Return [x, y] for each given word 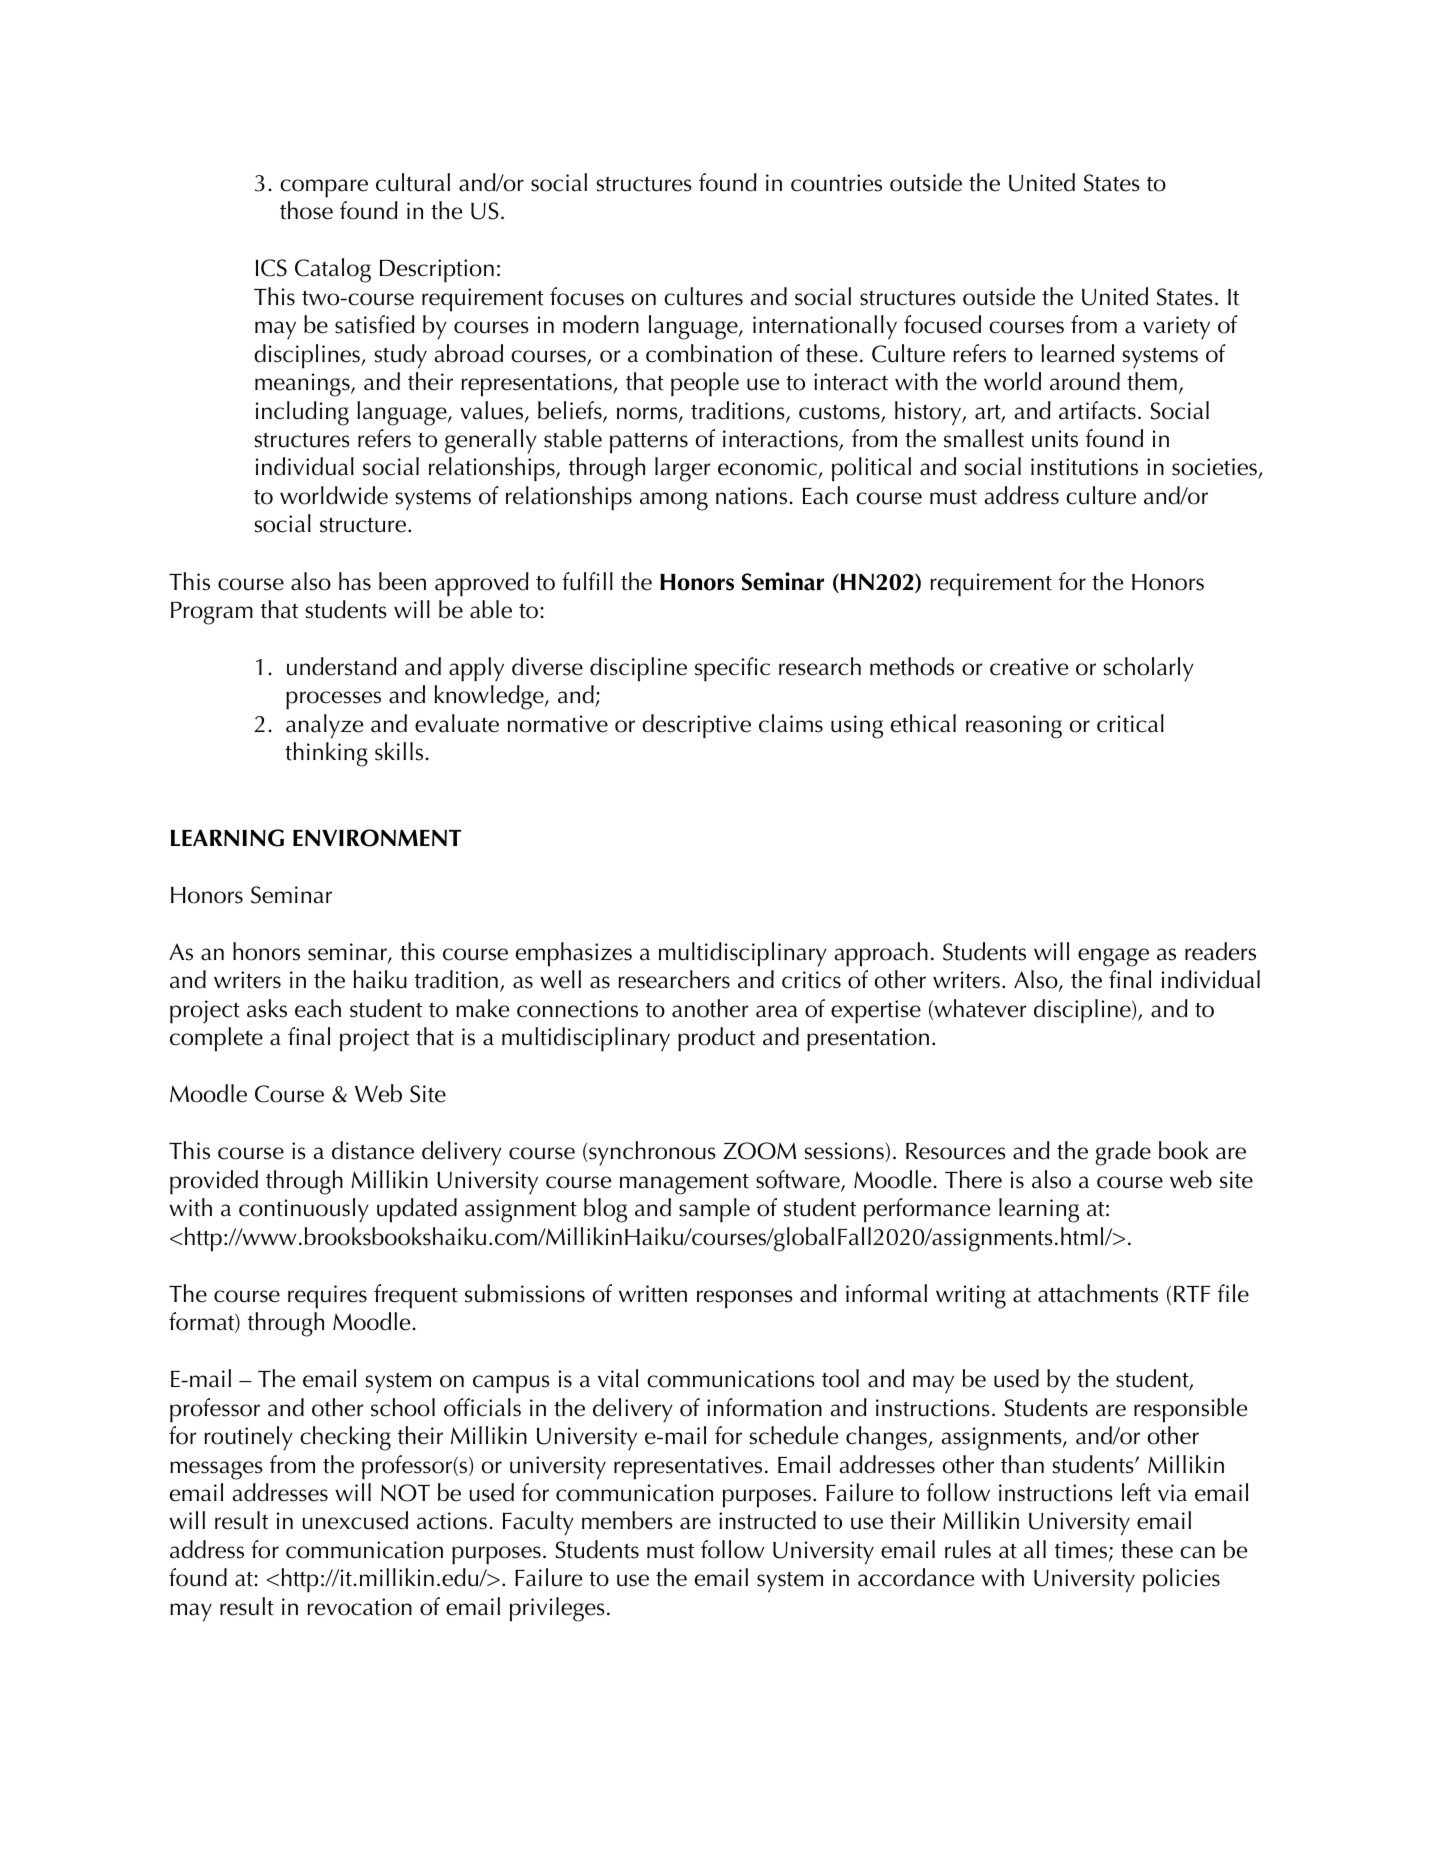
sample [714, 1210]
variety [1176, 327]
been [402, 581]
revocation [360, 1607]
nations [751, 496]
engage [1113, 957]
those [306, 210]
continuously [304, 1210]
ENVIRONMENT [377, 838]
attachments [1098, 1293]
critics [811, 980]
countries [836, 183]
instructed [767, 1520]
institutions [1084, 467]
